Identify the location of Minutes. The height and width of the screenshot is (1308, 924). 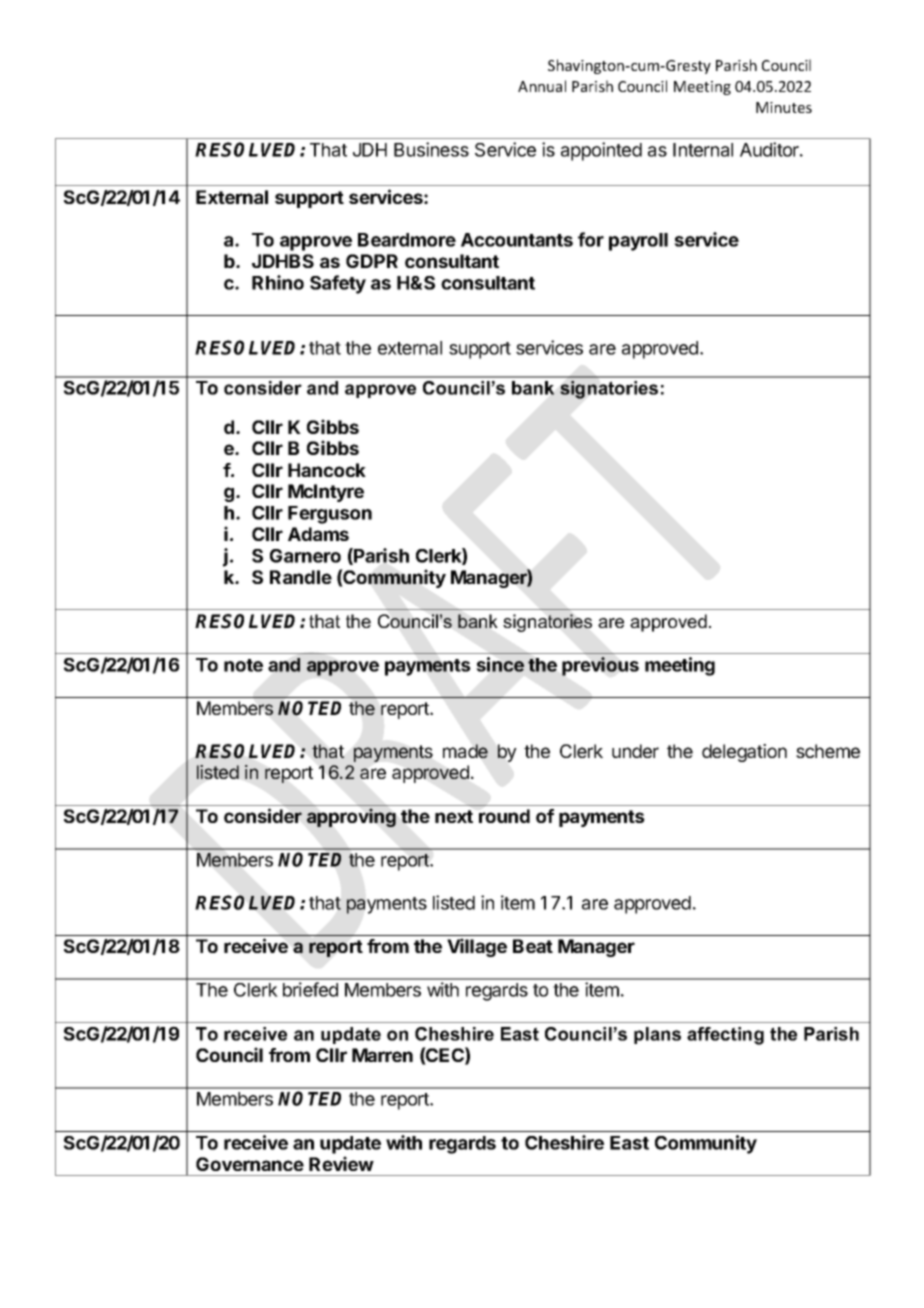
(784, 107).
